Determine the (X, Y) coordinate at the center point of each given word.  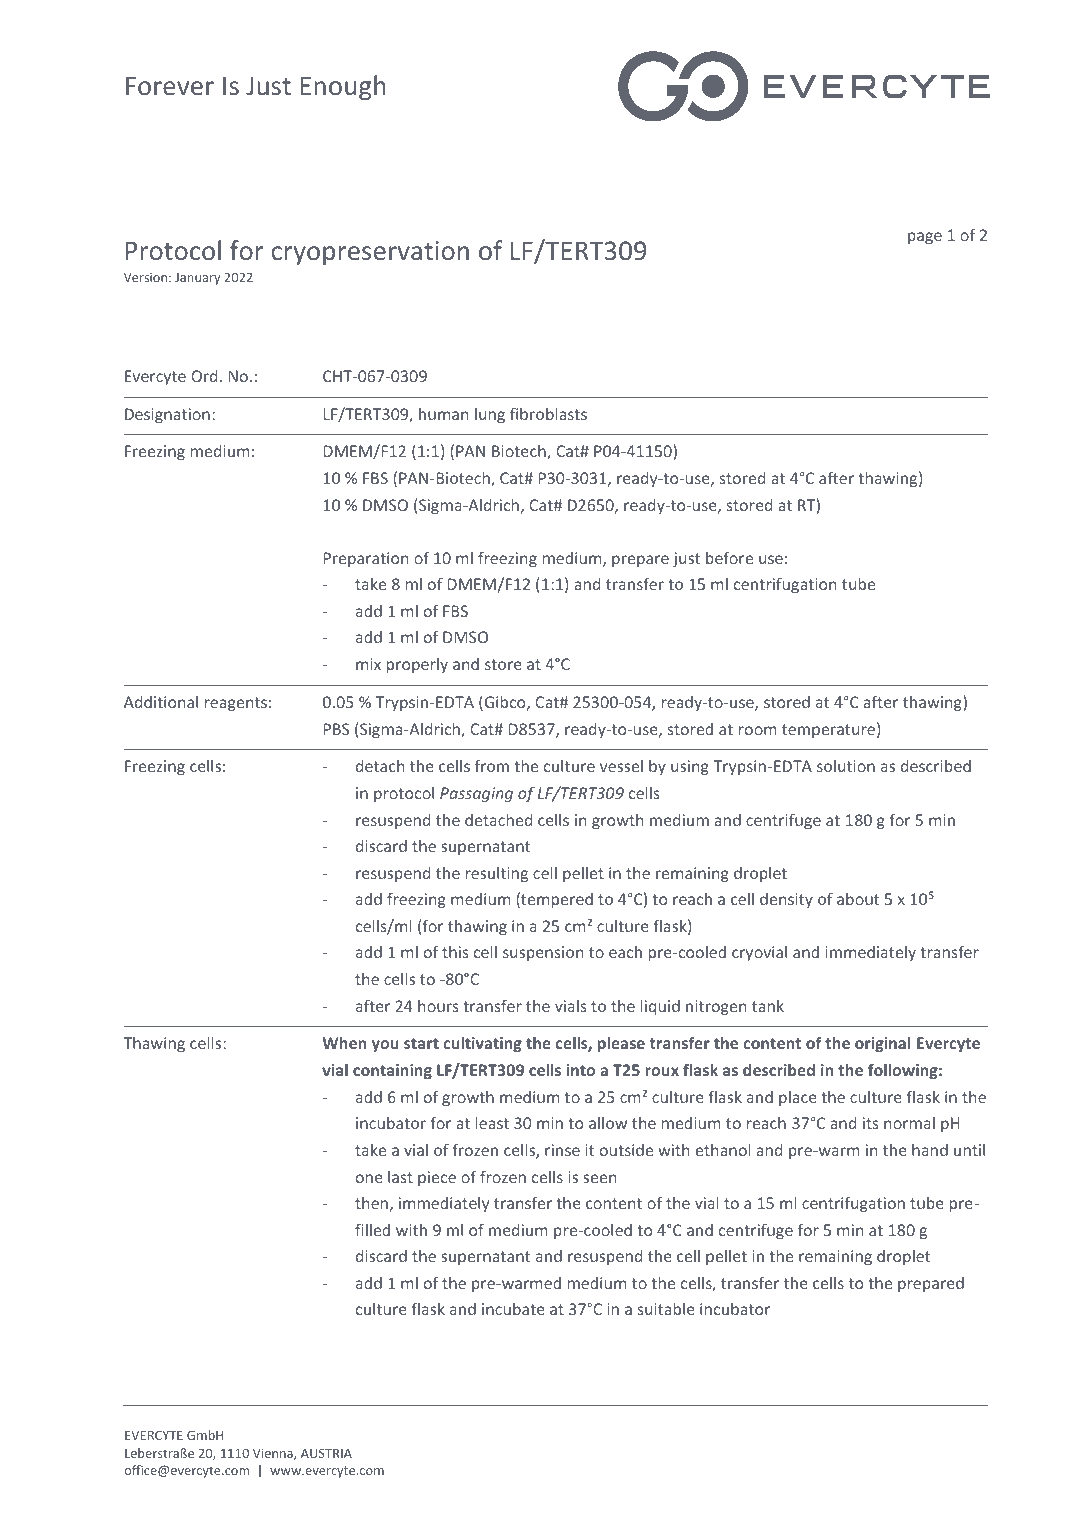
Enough (343, 87)
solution (846, 766)
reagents (236, 704)
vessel (621, 766)
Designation (167, 415)
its (871, 1123)
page (925, 238)
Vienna (274, 1454)
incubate (513, 1309)
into (580, 1070)
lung (490, 415)
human (443, 414)
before (729, 557)
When (344, 1043)
